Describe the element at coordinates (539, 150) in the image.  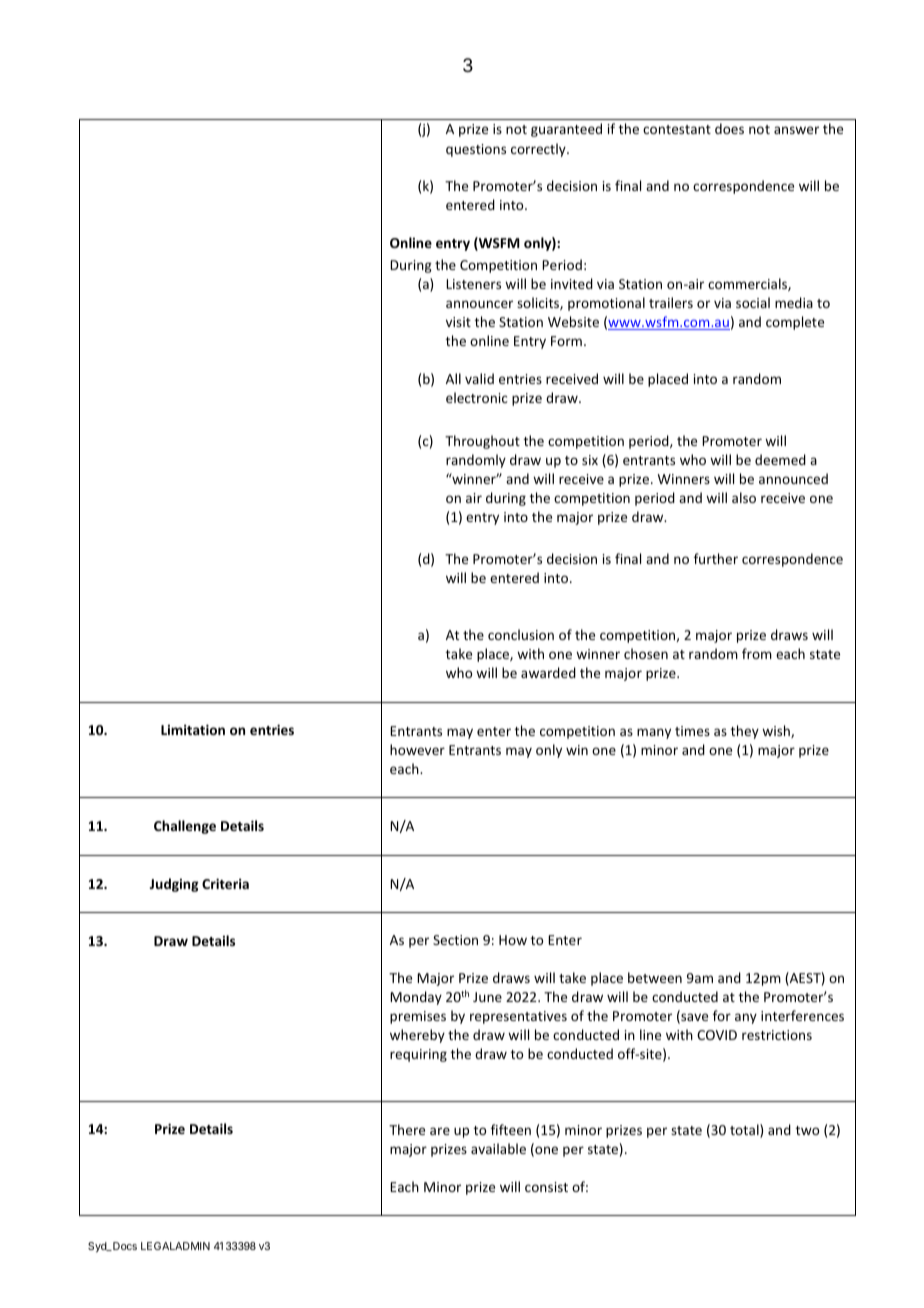
I see `correctly` at that location.
